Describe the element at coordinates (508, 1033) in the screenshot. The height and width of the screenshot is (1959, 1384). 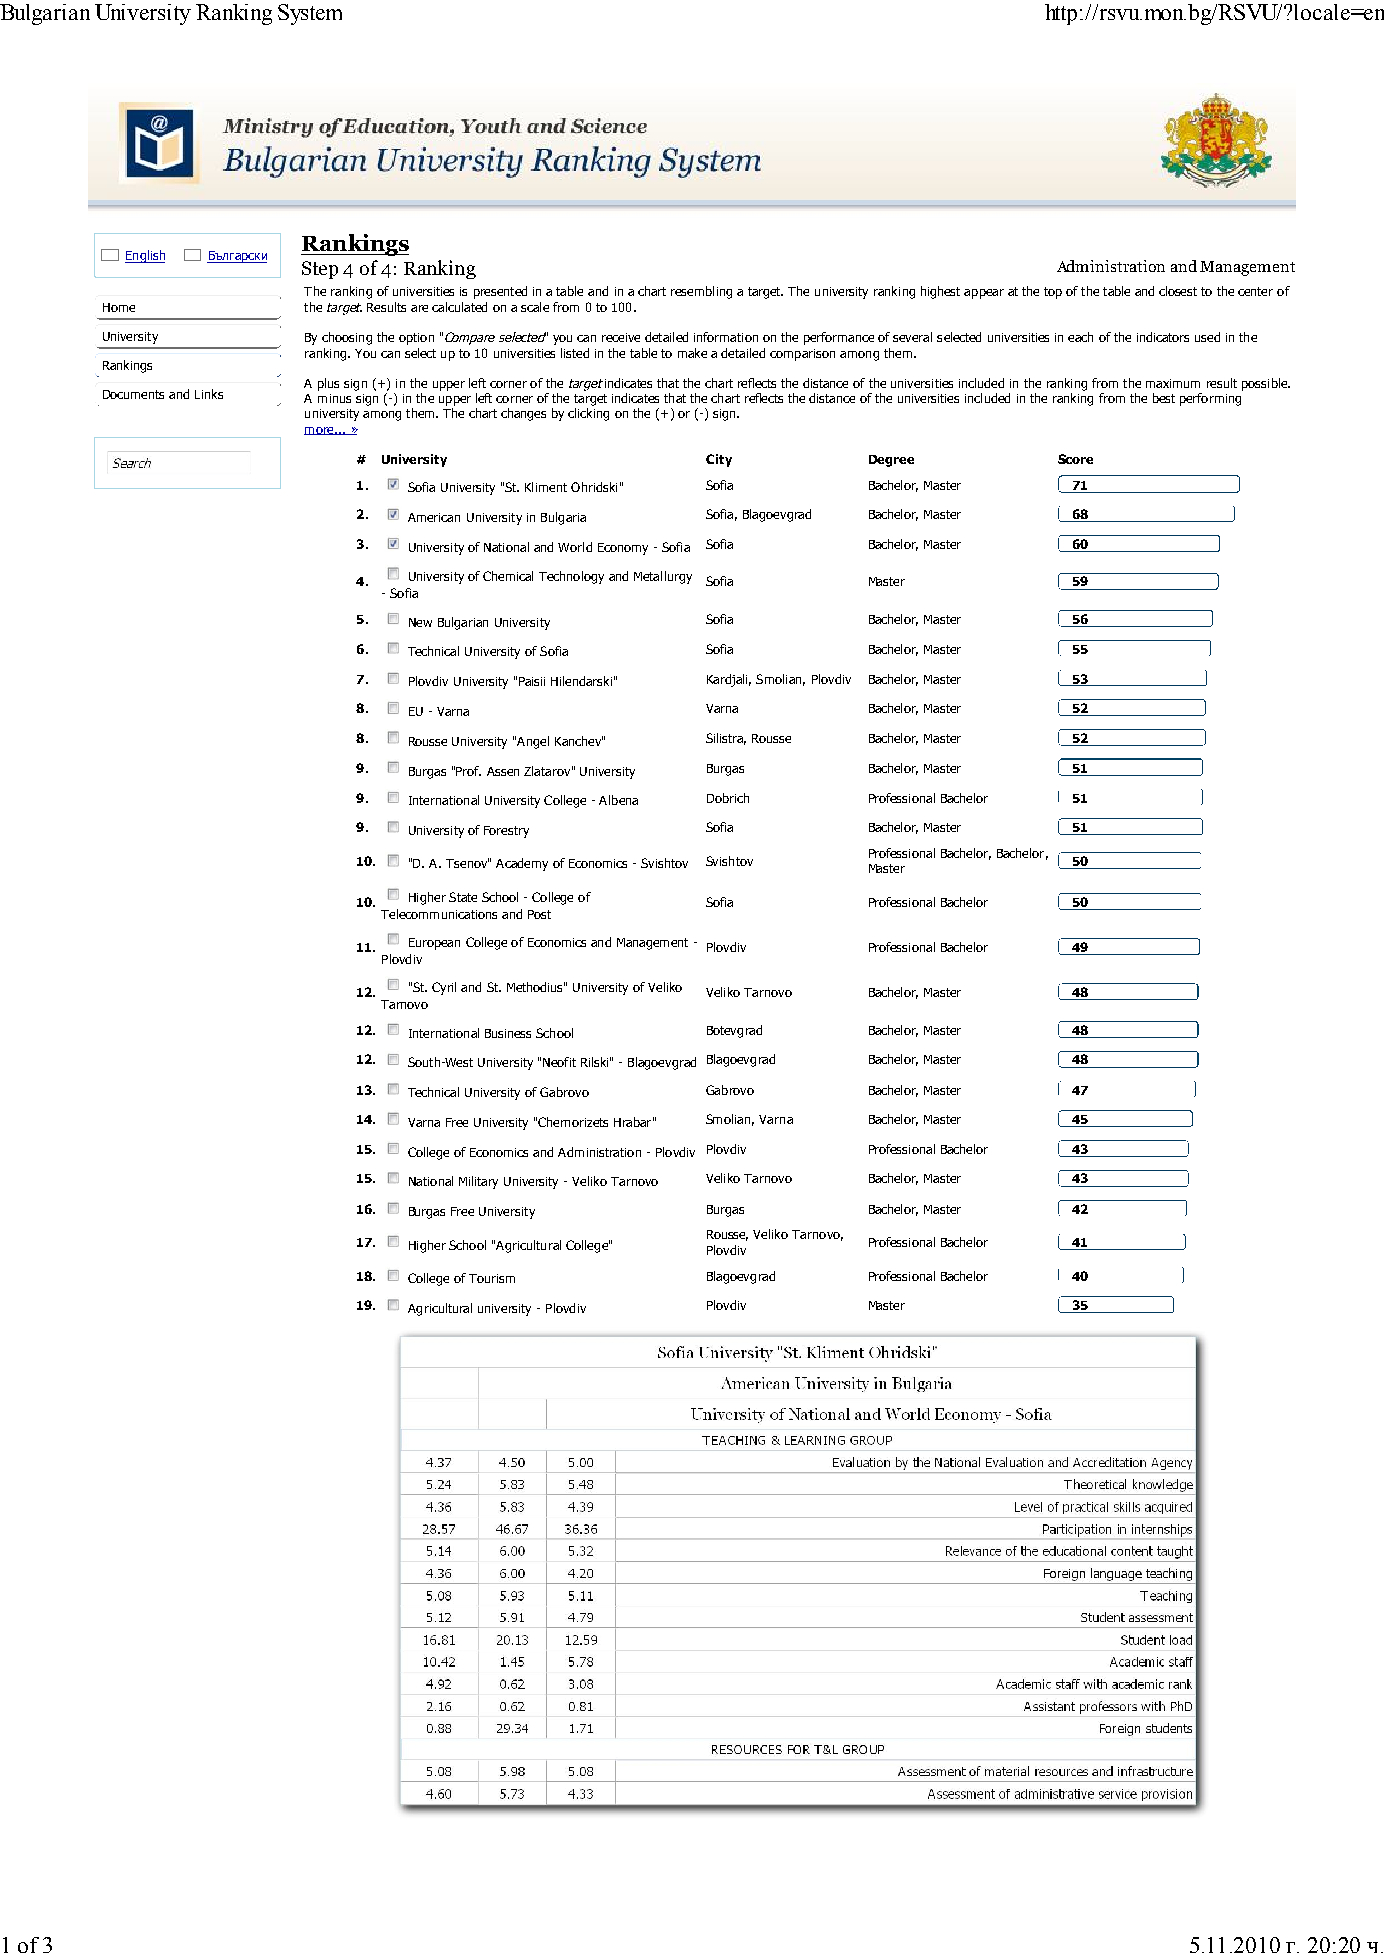
I see `Business` at that location.
